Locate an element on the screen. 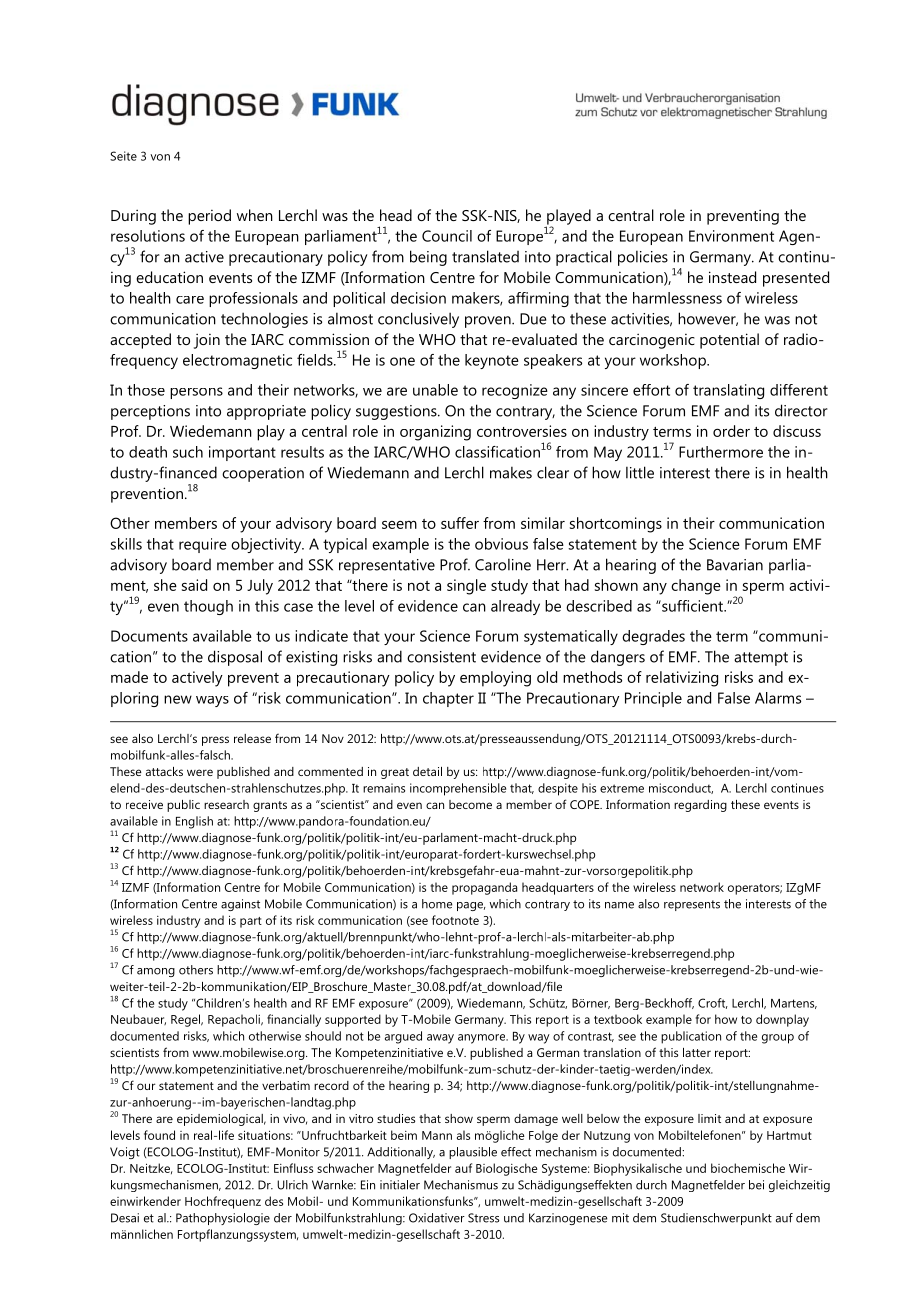  propaganda is located at coordinates (484, 888).
